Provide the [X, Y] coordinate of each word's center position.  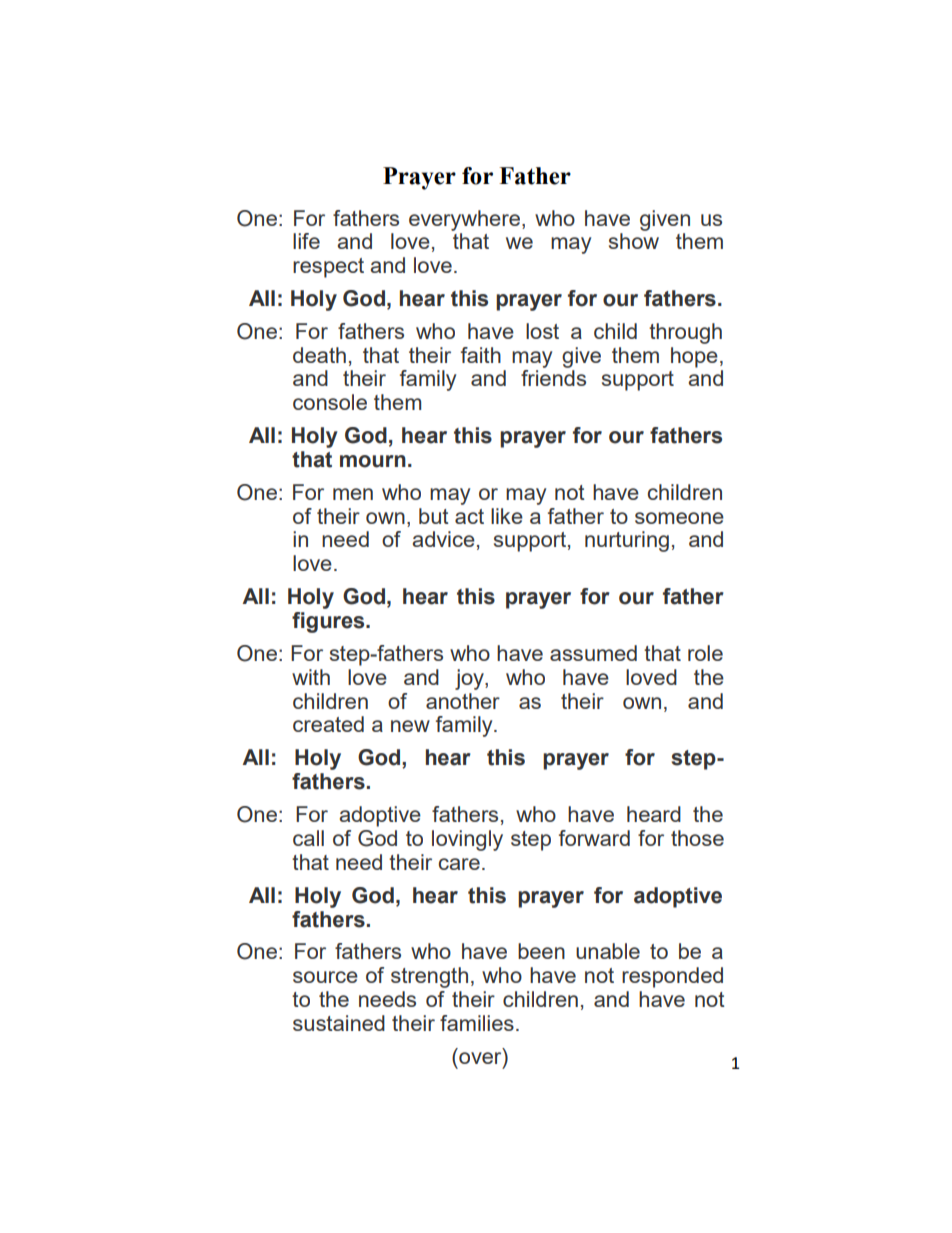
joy [470, 679]
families [477, 1023]
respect [328, 268]
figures [329, 622]
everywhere [464, 220]
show [634, 241]
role [705, 653]
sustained [339, 1023]
